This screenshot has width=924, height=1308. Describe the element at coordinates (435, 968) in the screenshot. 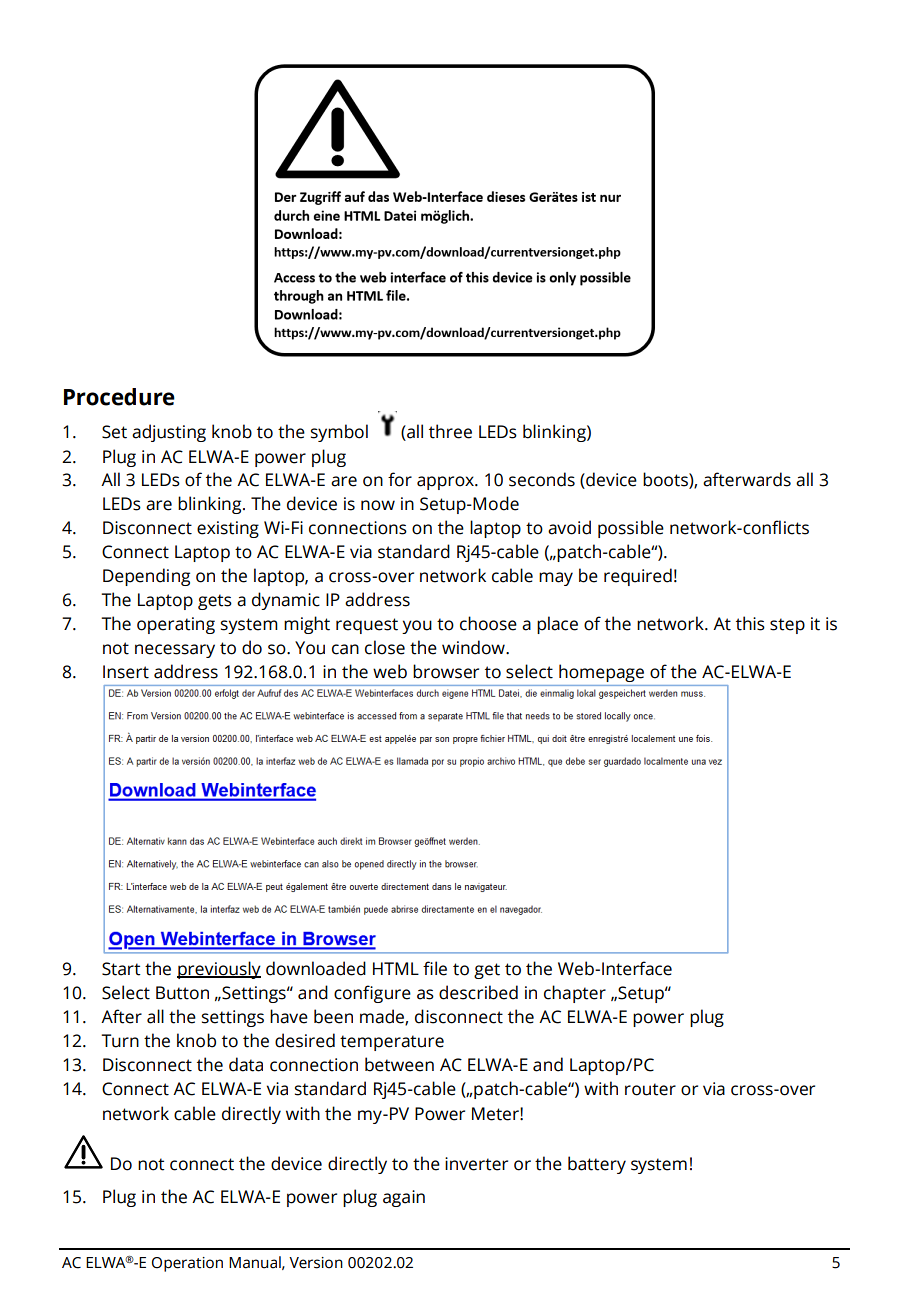

I see `file` at that location.
